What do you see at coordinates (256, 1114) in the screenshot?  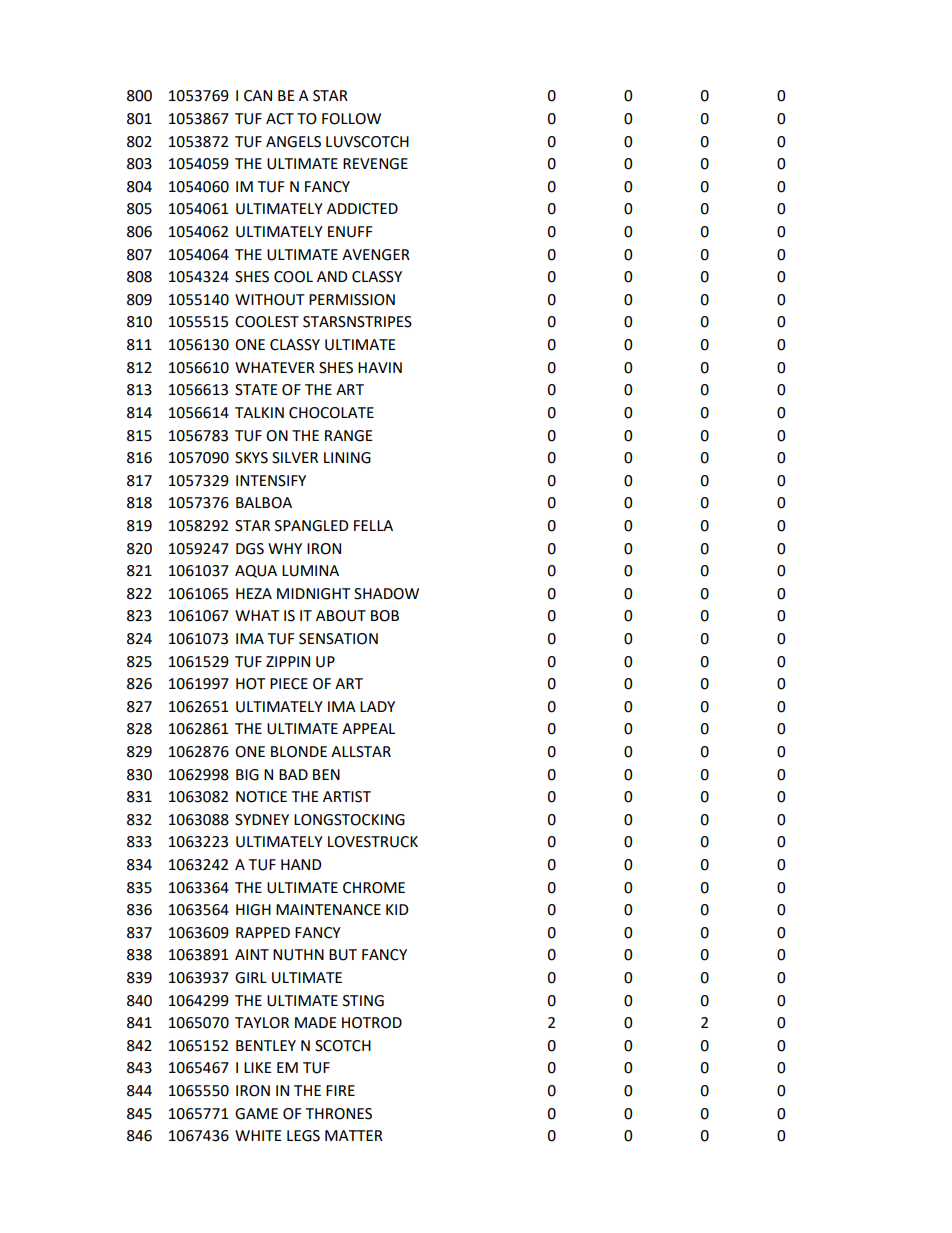 I see `GAME` at bounding box center [256, 1114].
